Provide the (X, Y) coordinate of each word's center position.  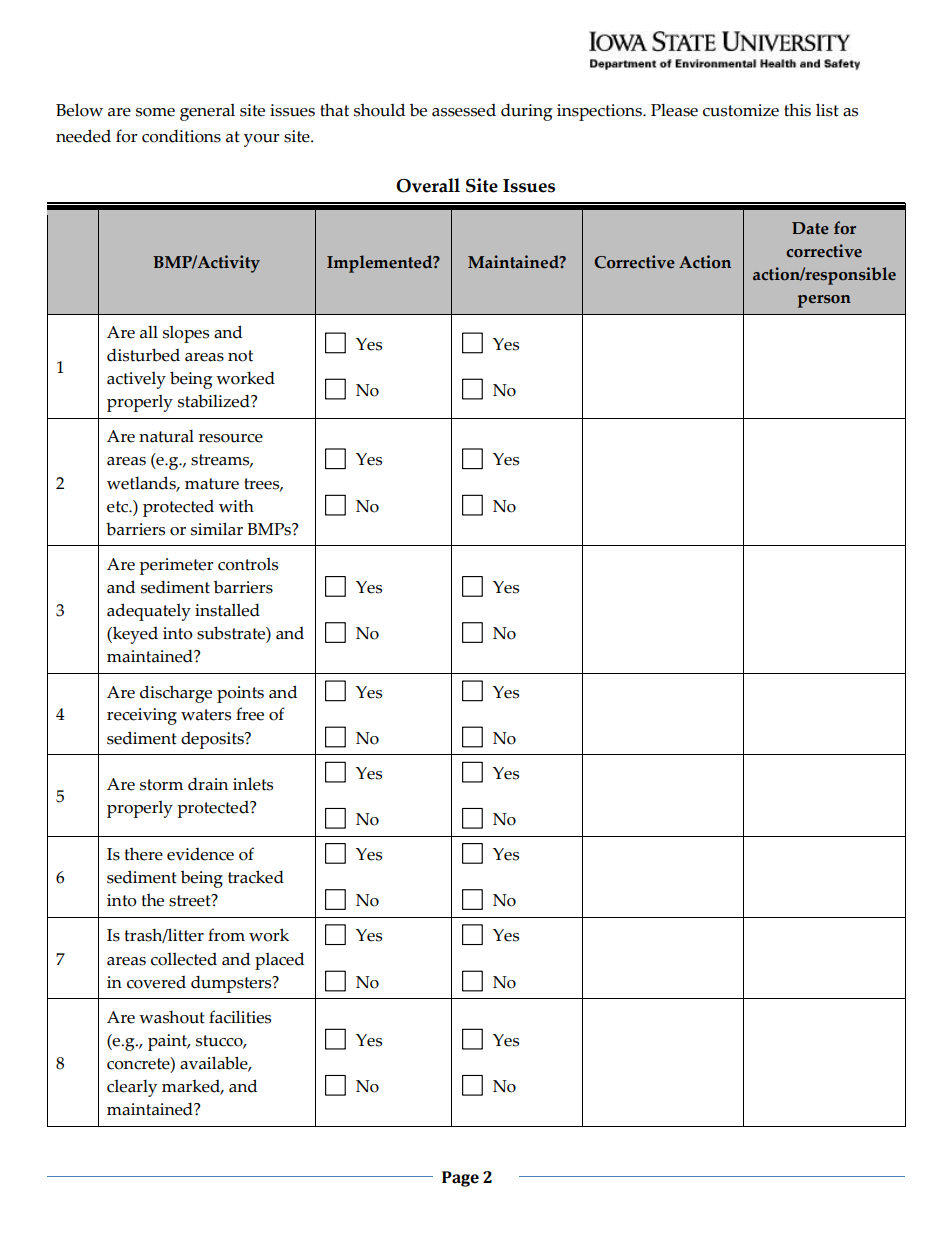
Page (460, 1179)
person (824, 301)
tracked (256, 877)
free (250, 714)
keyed (134, 635)
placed (279, 961)
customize (741, 110)
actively (136, 380)
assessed (464, 110)
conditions (181, 136)
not (240, 356)
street (191, 900)
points (240, 694)
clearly (132, 1088)
